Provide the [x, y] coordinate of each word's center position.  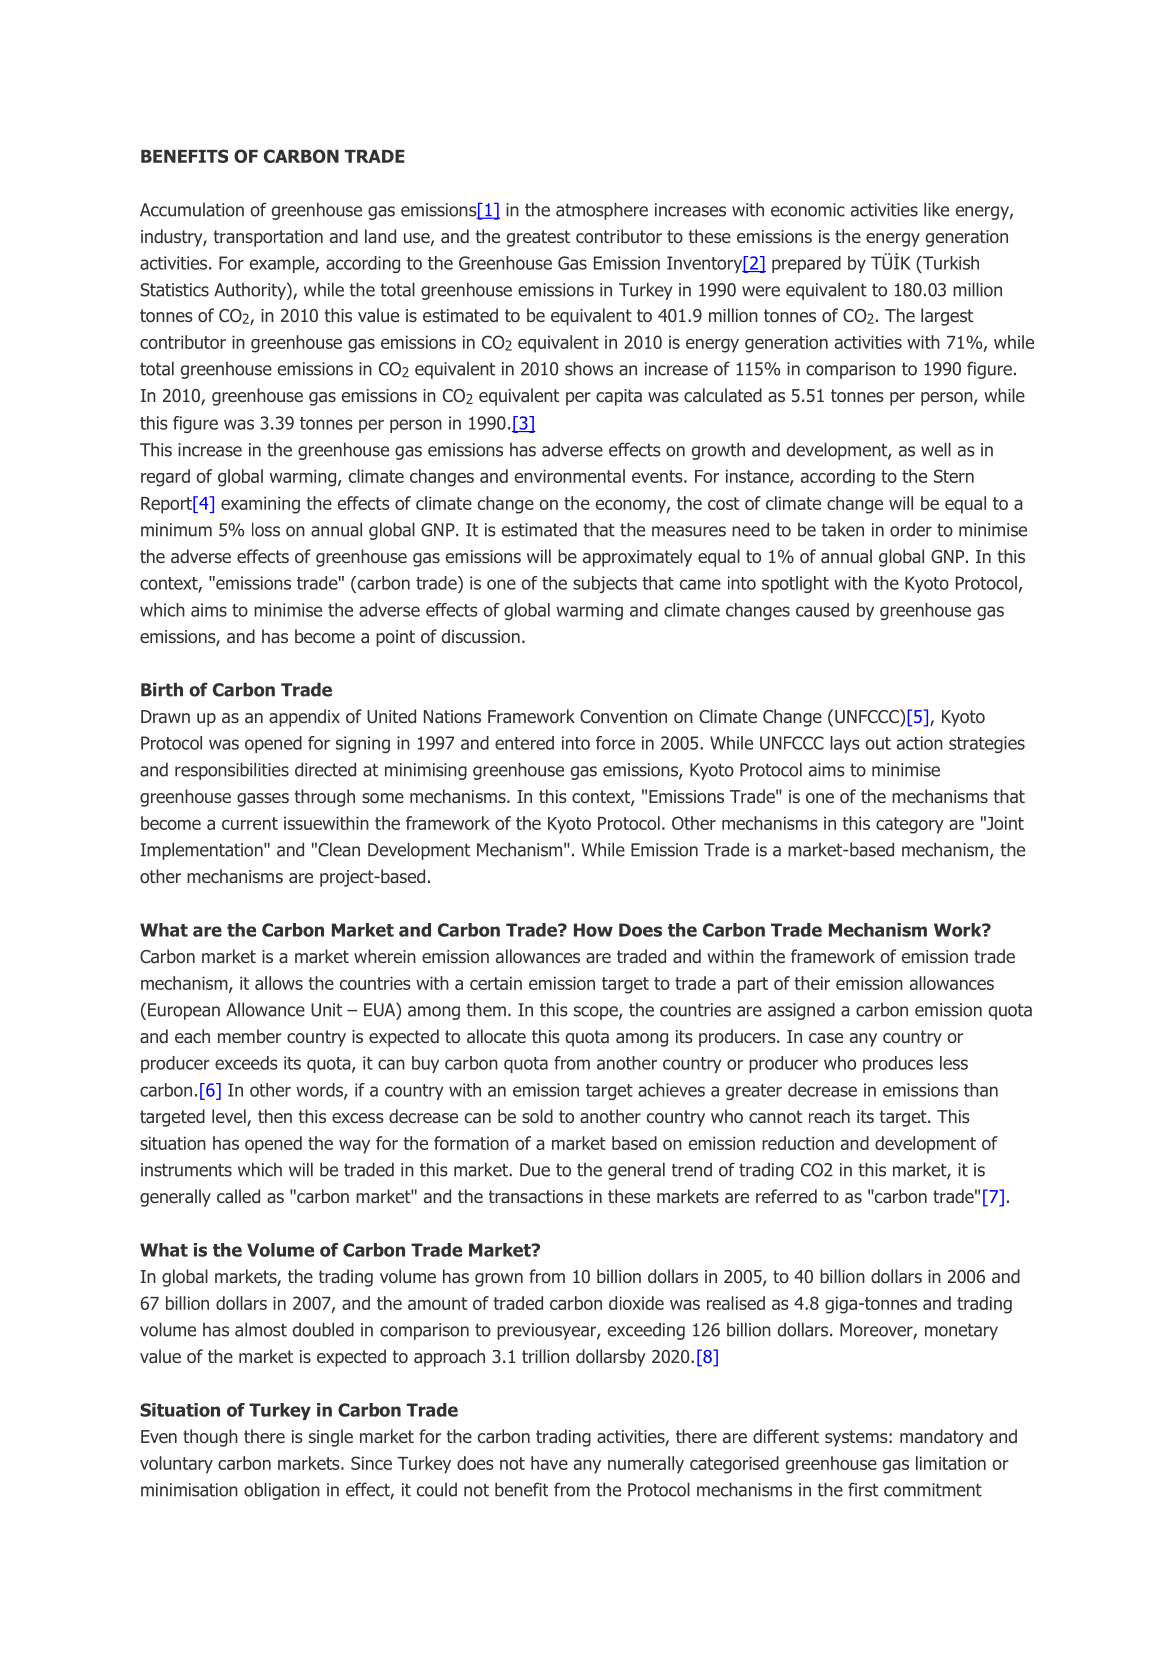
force [615, 743]
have [549, 1463]
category [910, 825]
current [250, 823]
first [863, 1489]
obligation [282, 1491]
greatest [538, 238]
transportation [268, 238]
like [936, 209]
